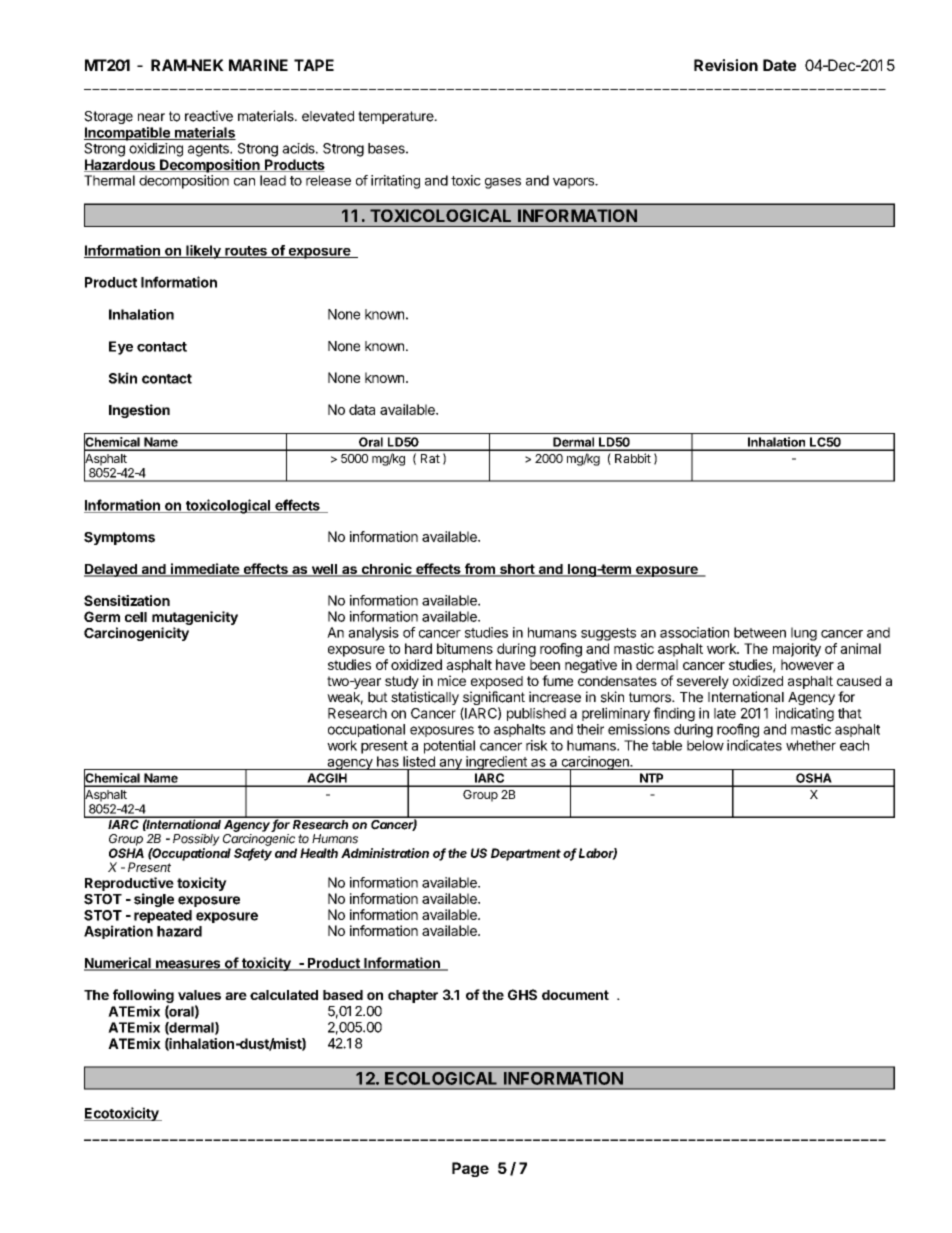 The image size is (952, 1233). Describe the element at coordinates (575, 995) in the screenshot. I see `document` at that location.
